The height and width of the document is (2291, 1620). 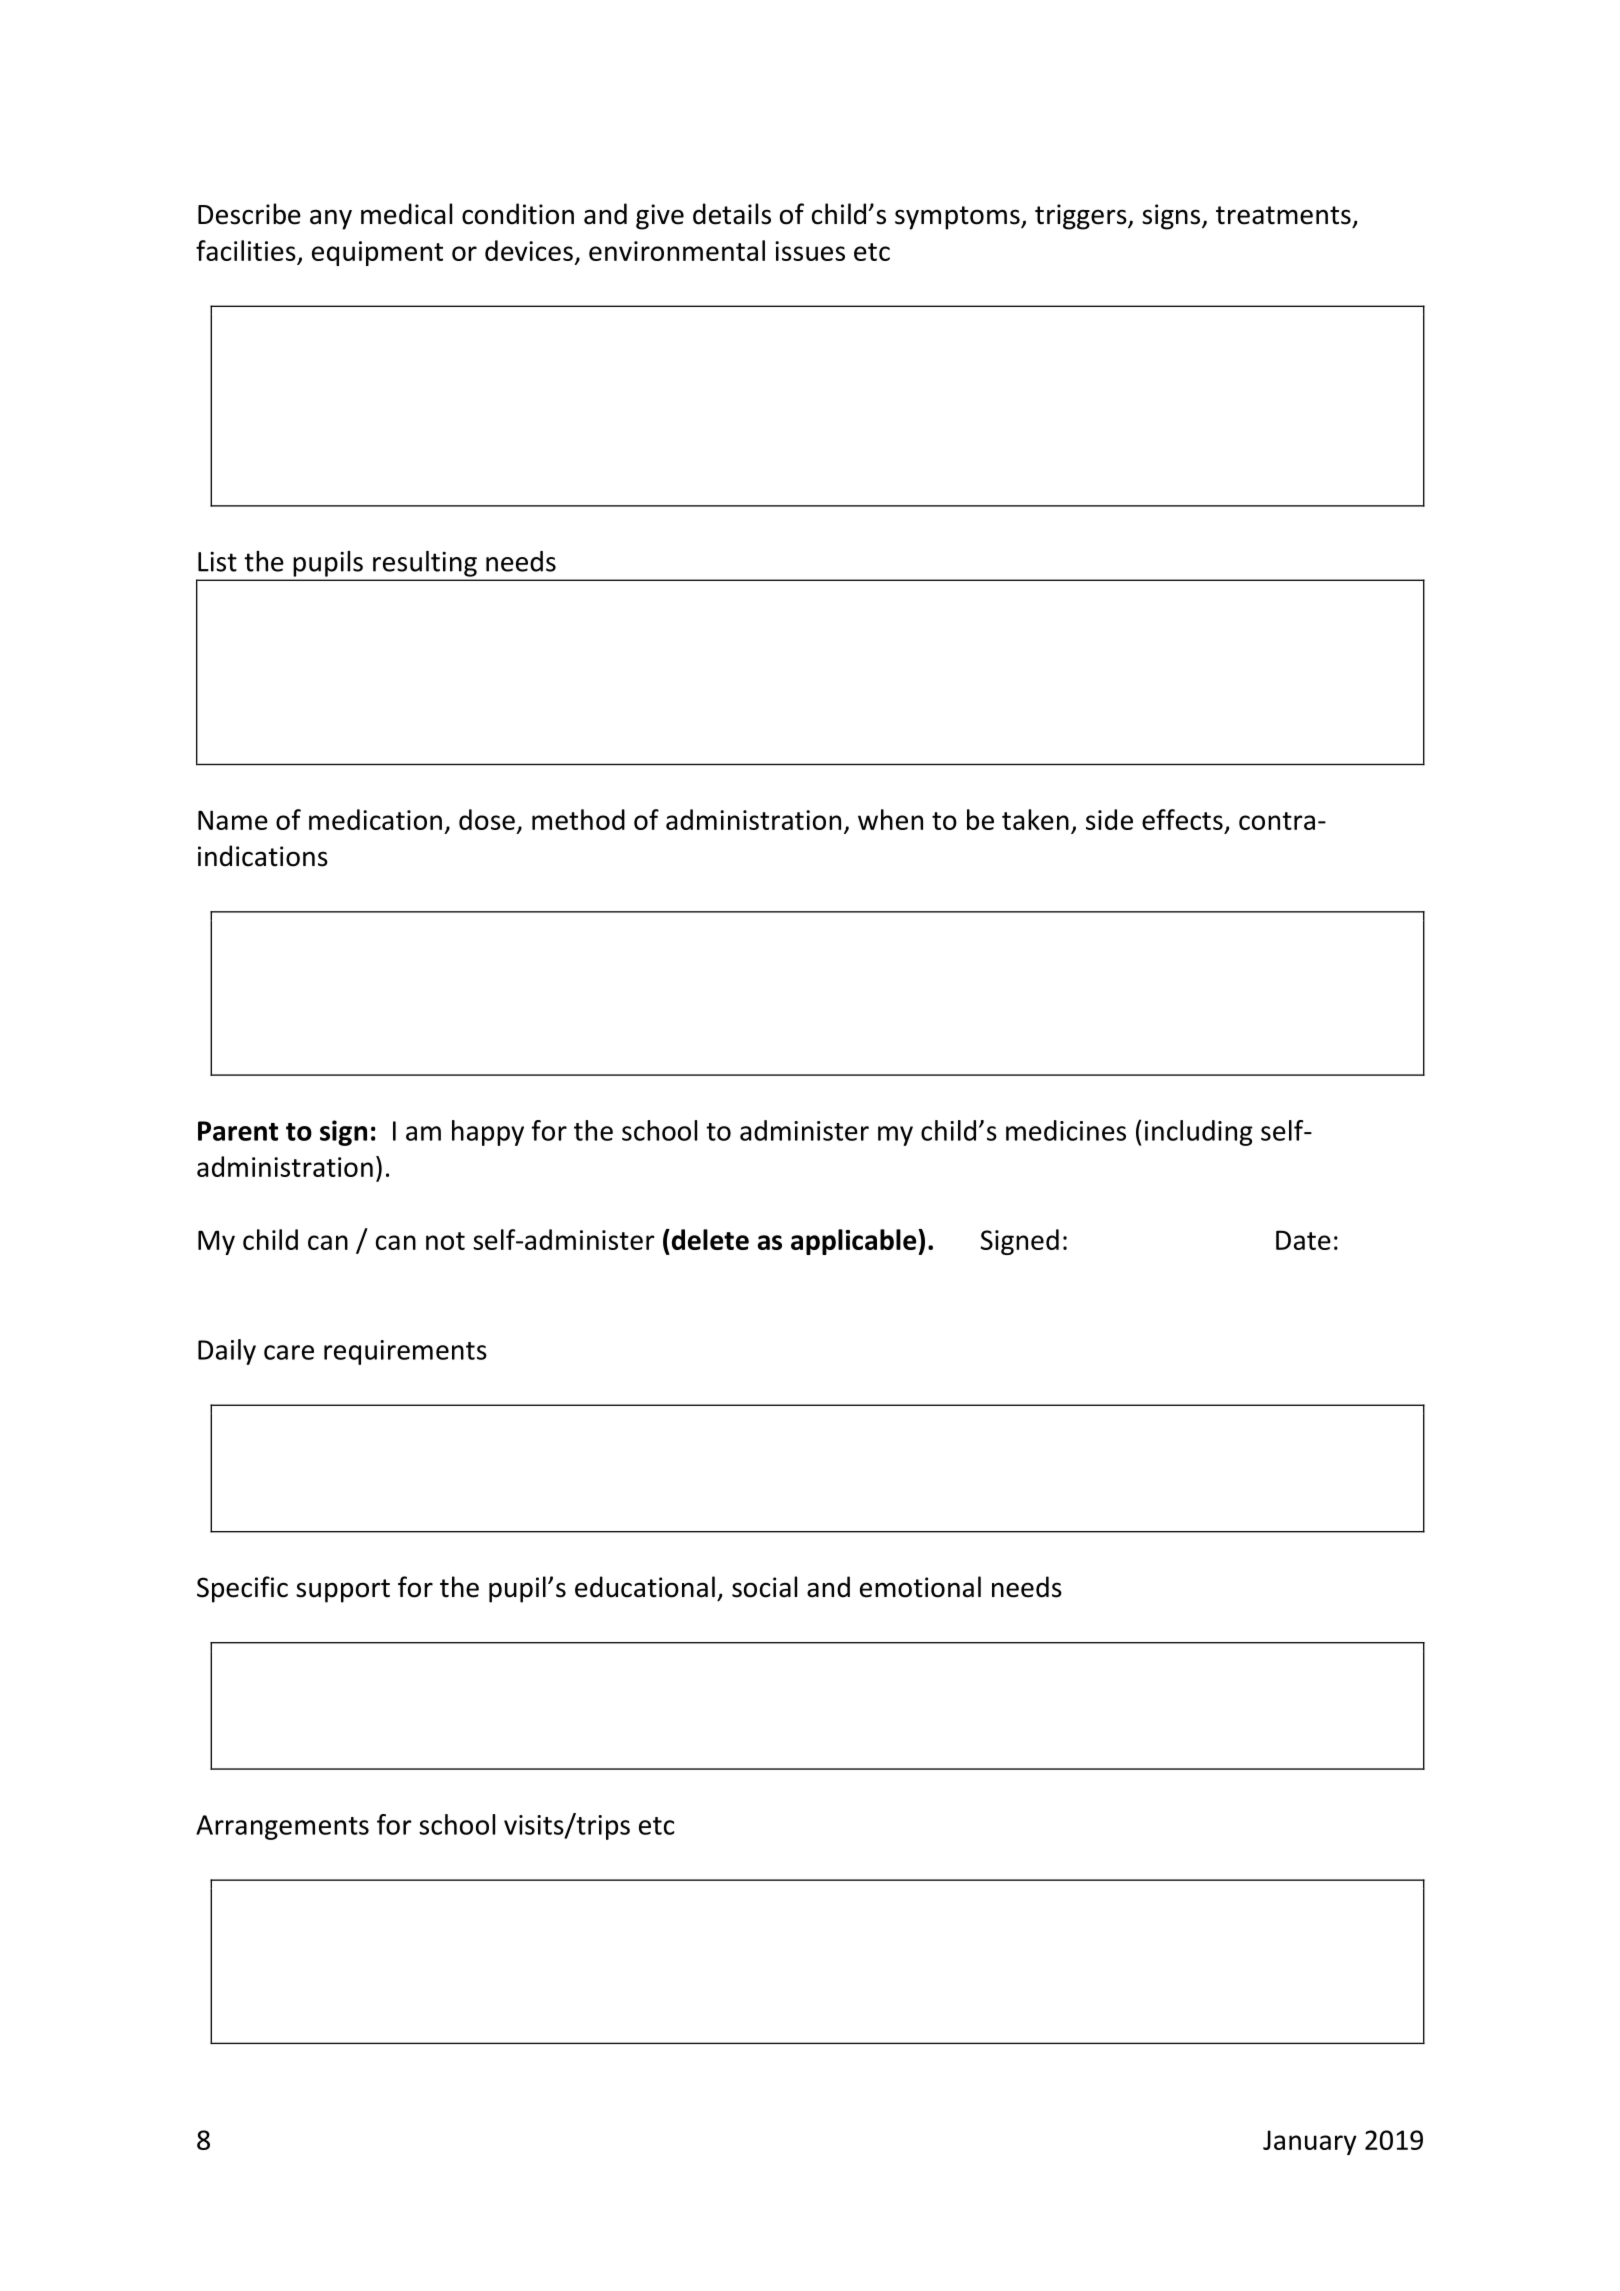 I want to click on issues, so click(x=810, y=251).
